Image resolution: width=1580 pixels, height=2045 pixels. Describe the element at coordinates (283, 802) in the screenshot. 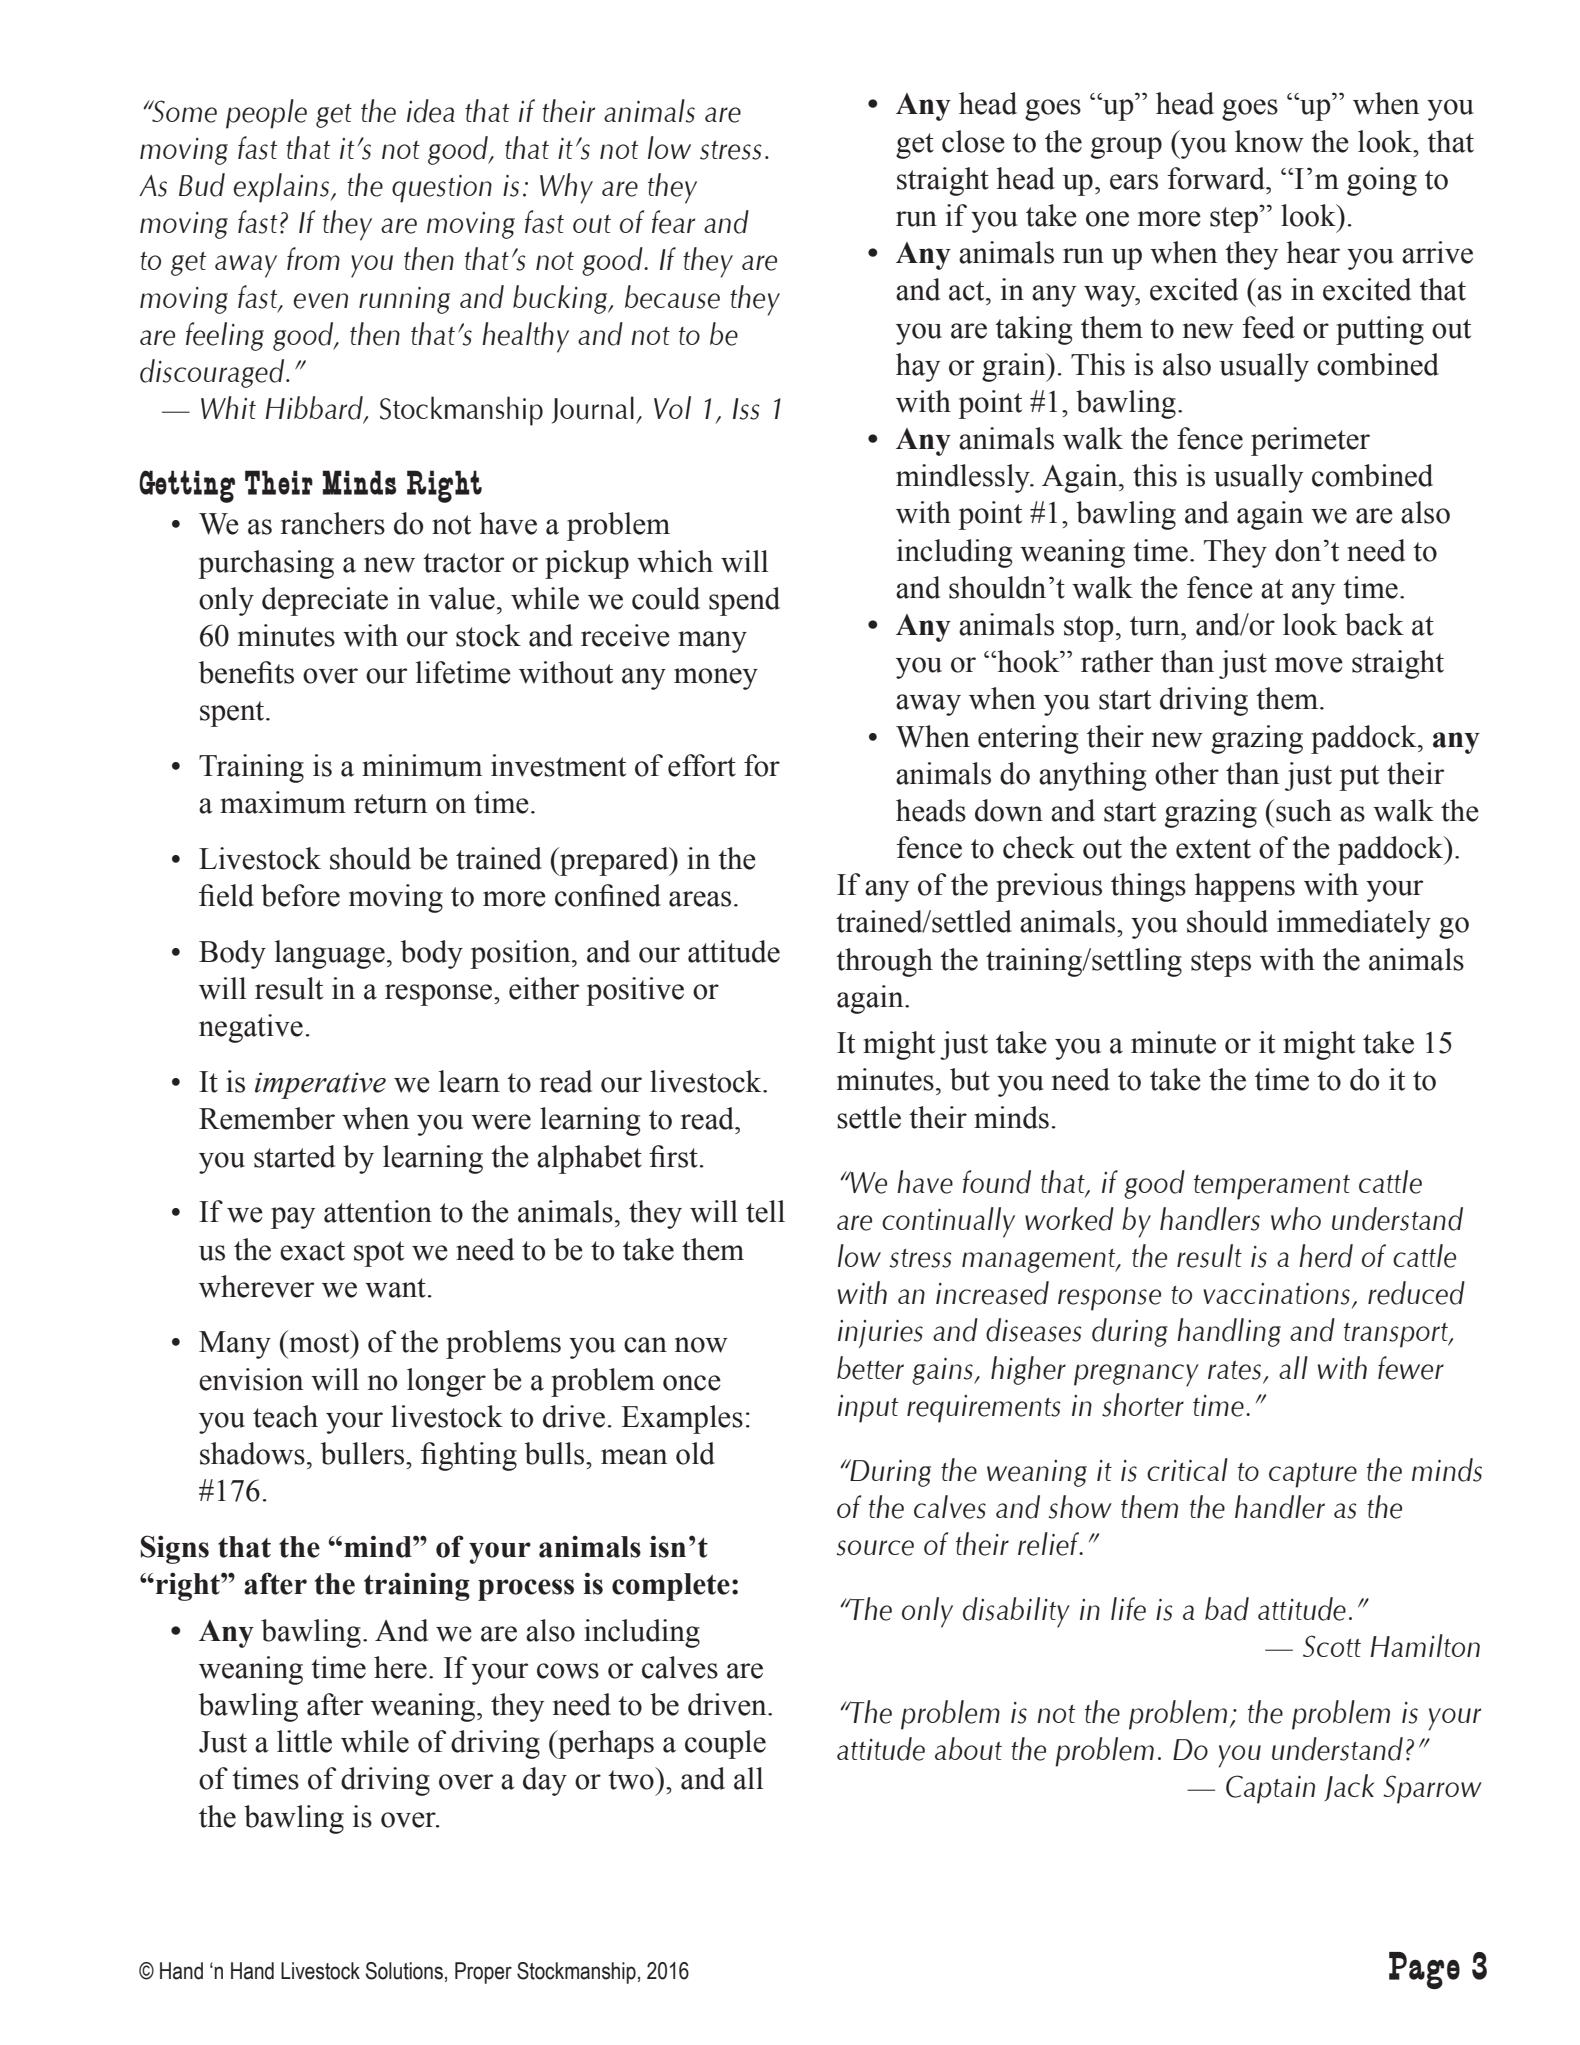

I see `maximum` at that location.
